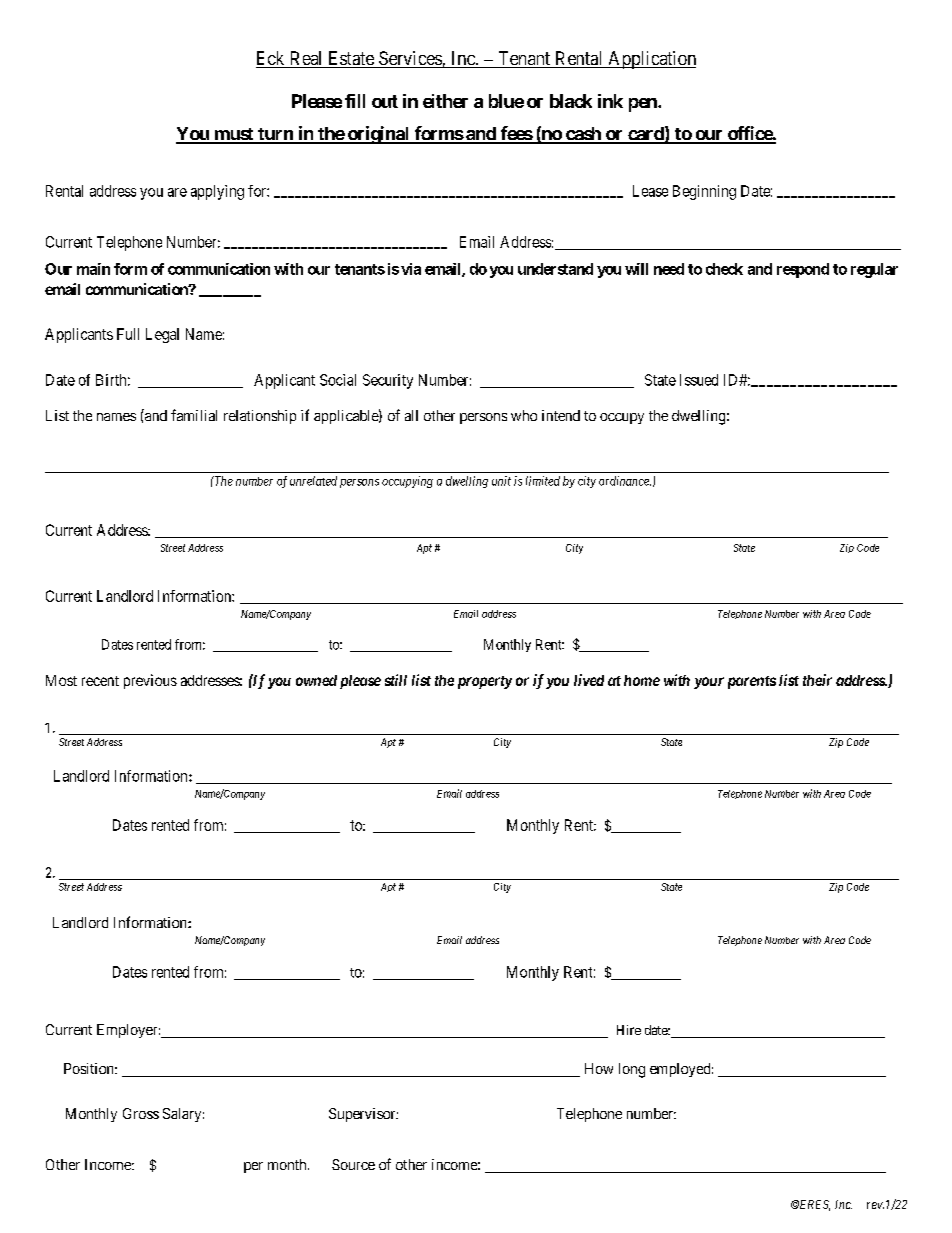 The height and width of the screenshot is (1233, 952). I want to click on pen, so click(644, 105).
